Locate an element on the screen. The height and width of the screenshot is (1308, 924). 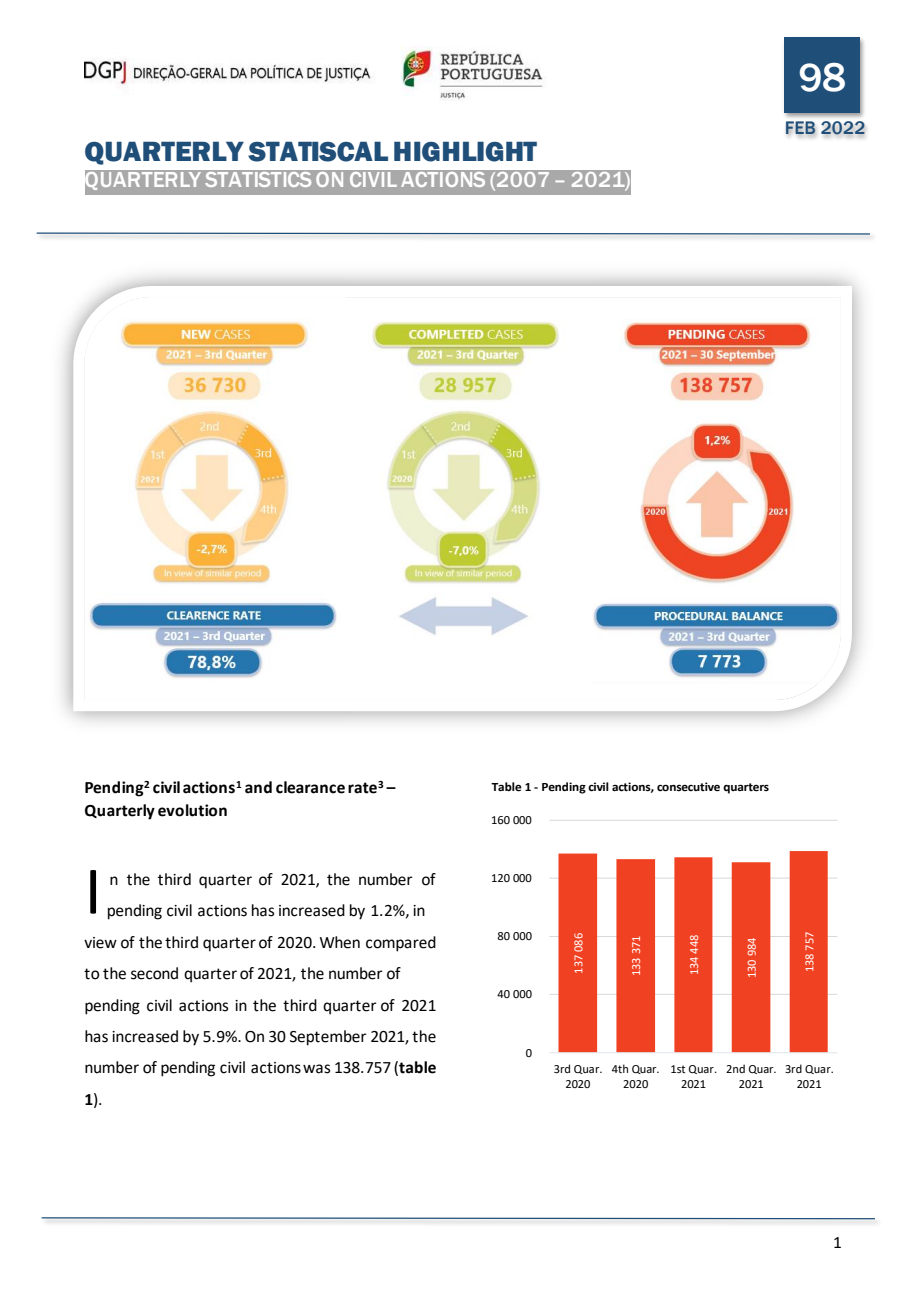
and is located at coordinates (258, 787).
